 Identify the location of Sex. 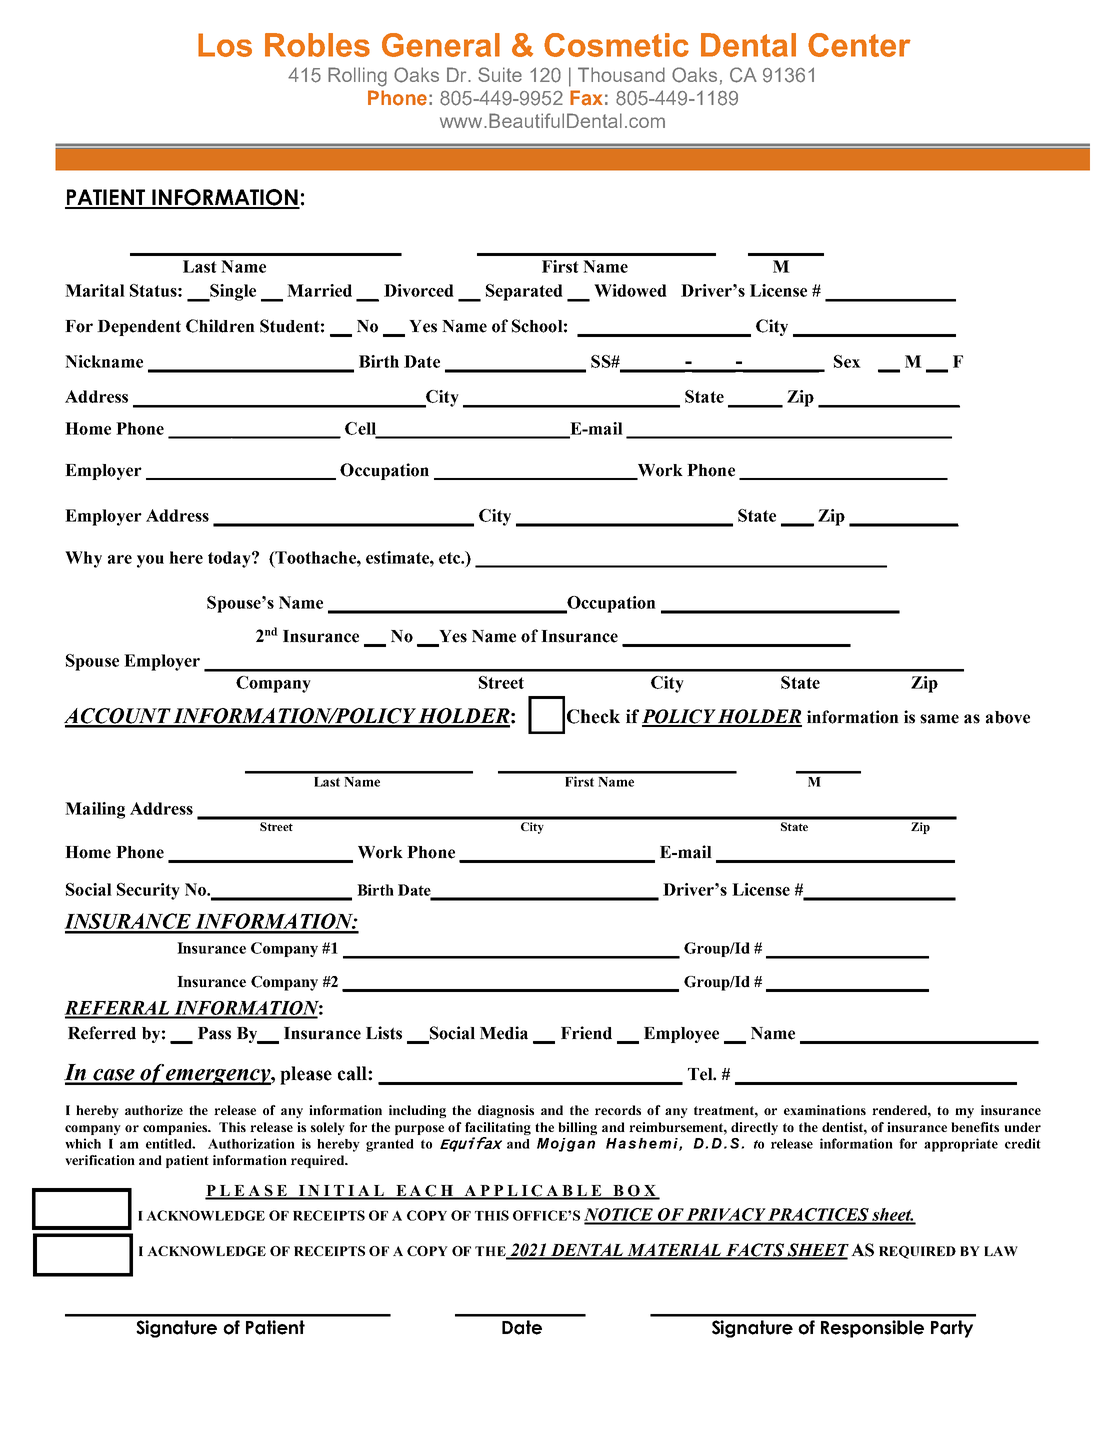
(847, 361).
